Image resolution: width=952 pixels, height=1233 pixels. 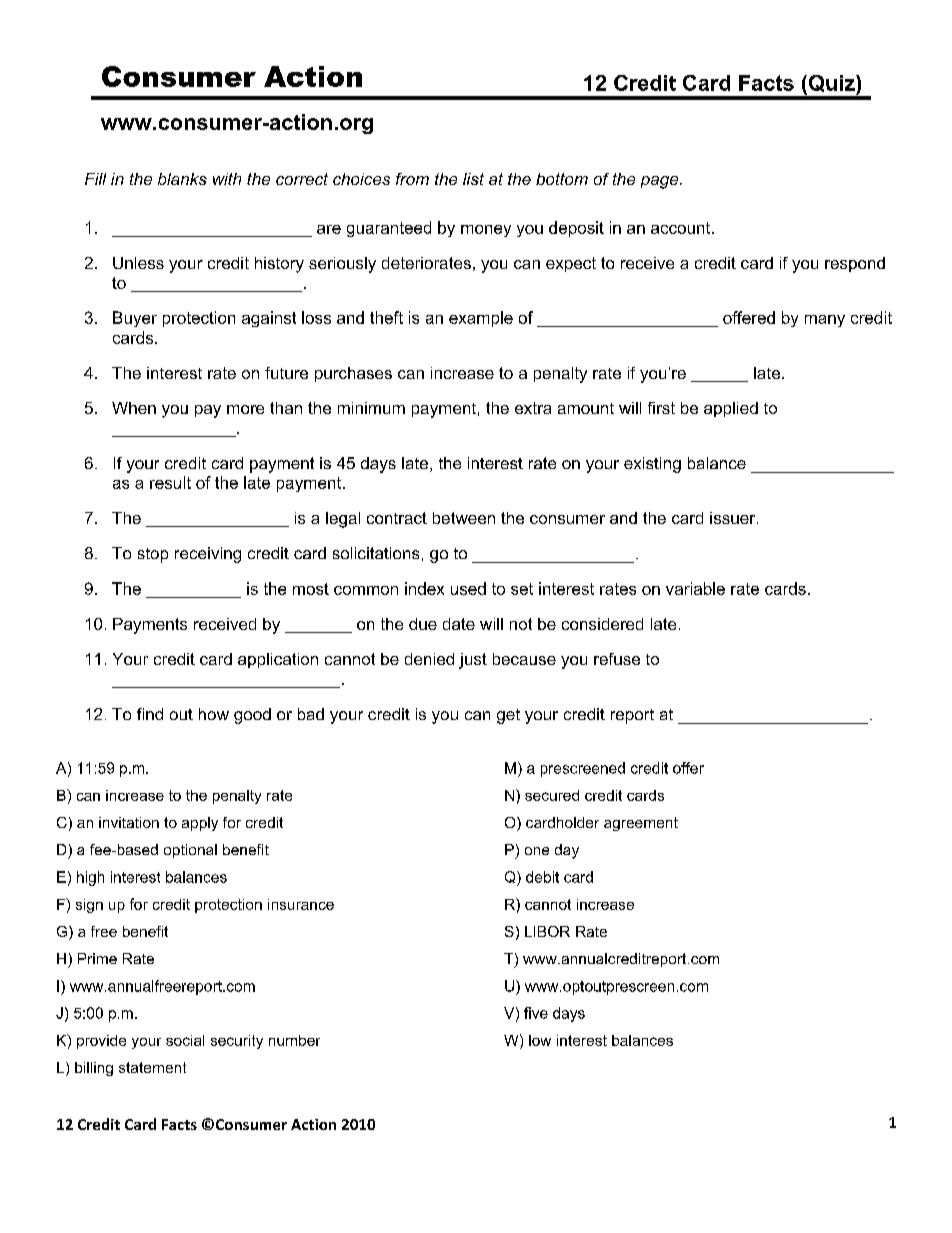 What do you see at coordinates (695, 588) in the document?
I see `variable` at bounding box center [695, 588].
